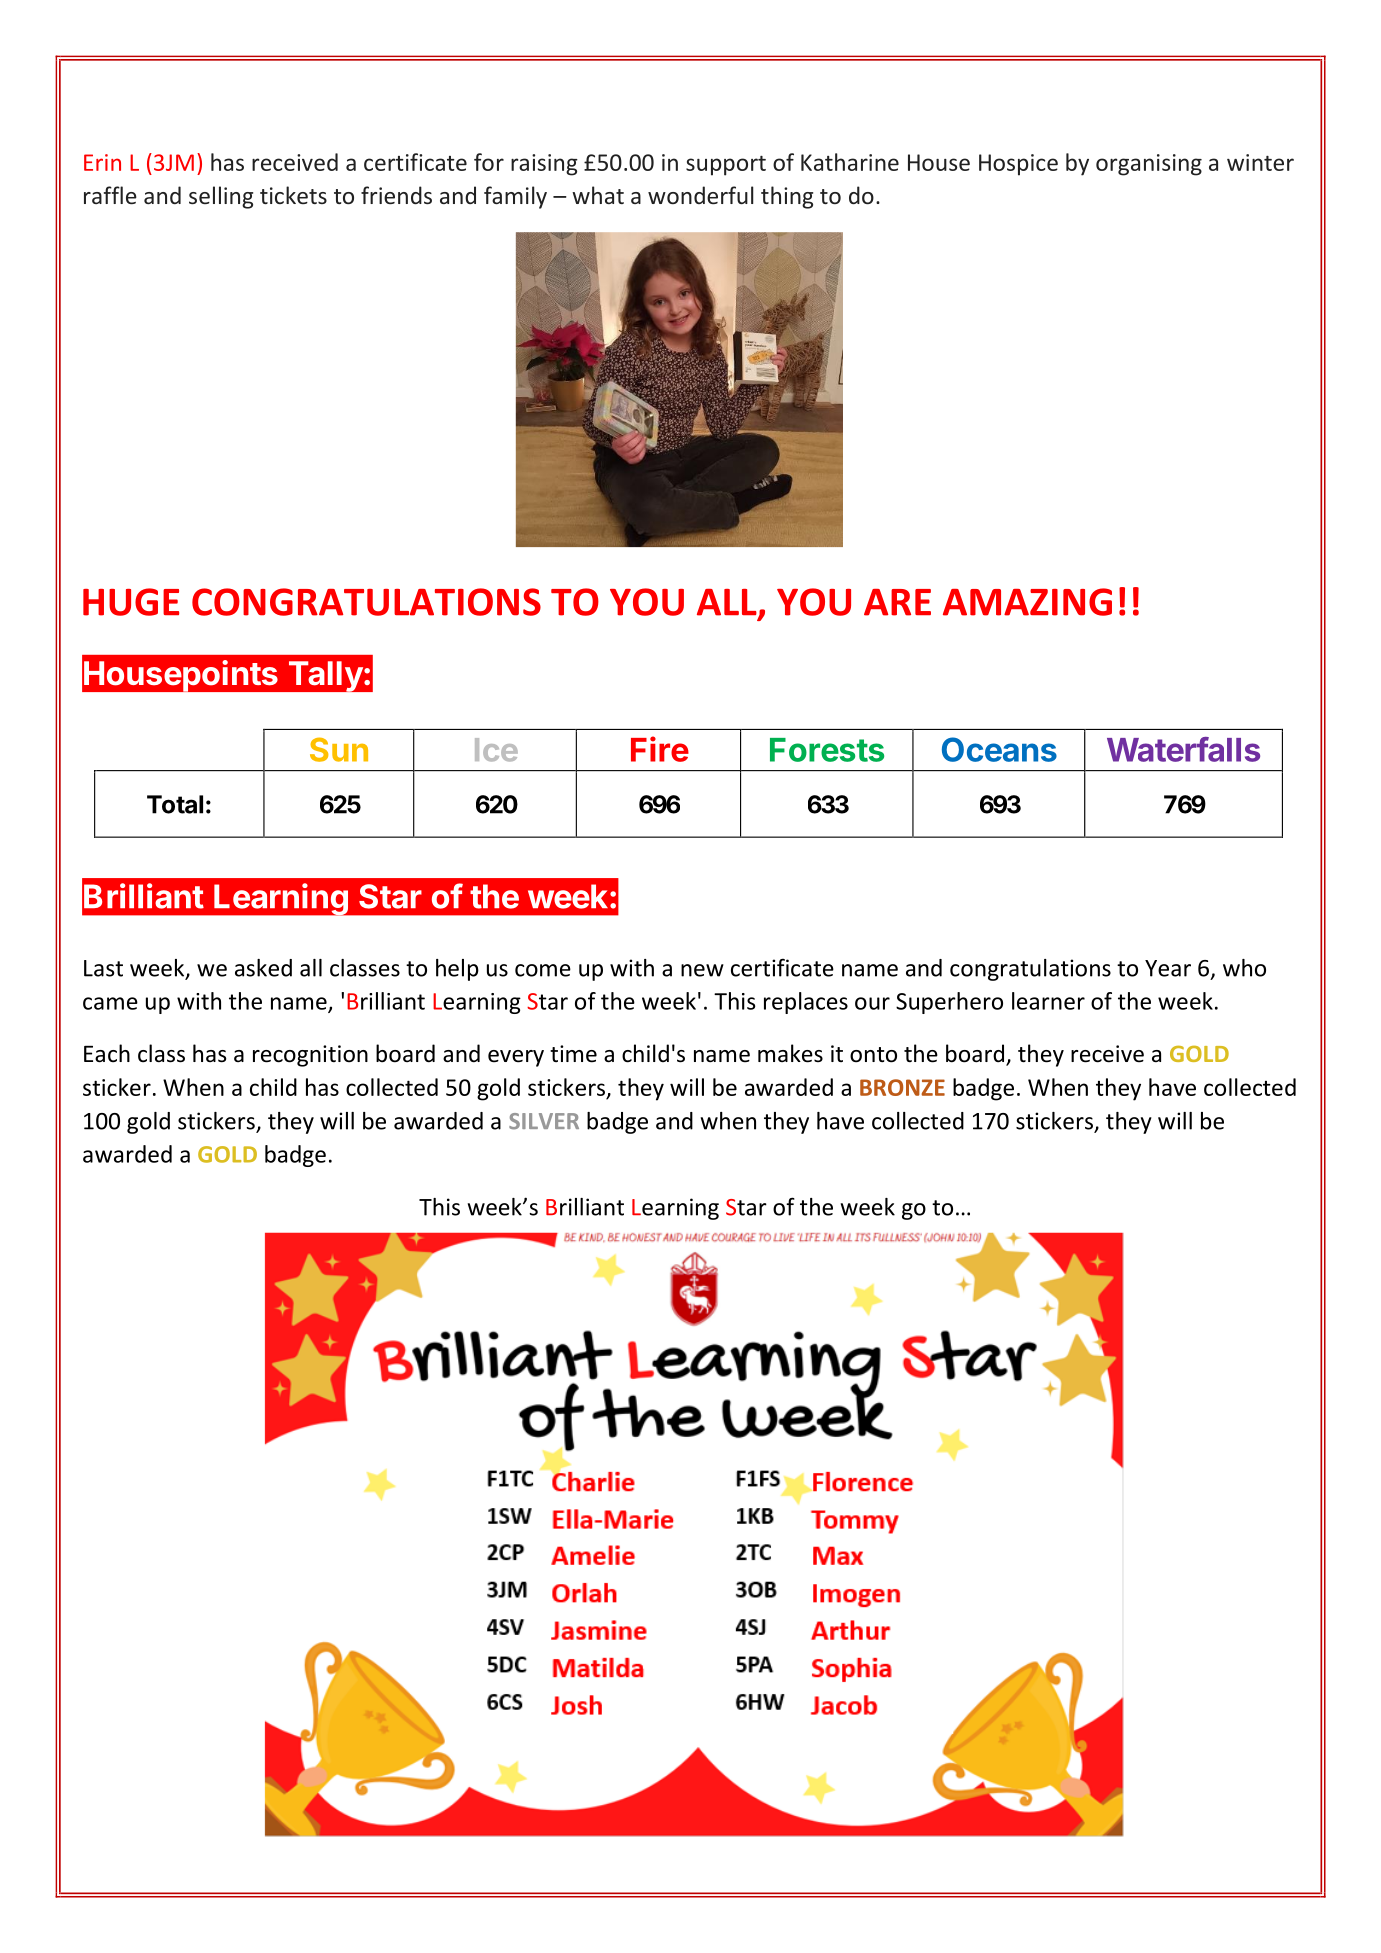 The width and height of the screenshot is (1381, 1953). I want to click on recognition, so click(310, 1056).
